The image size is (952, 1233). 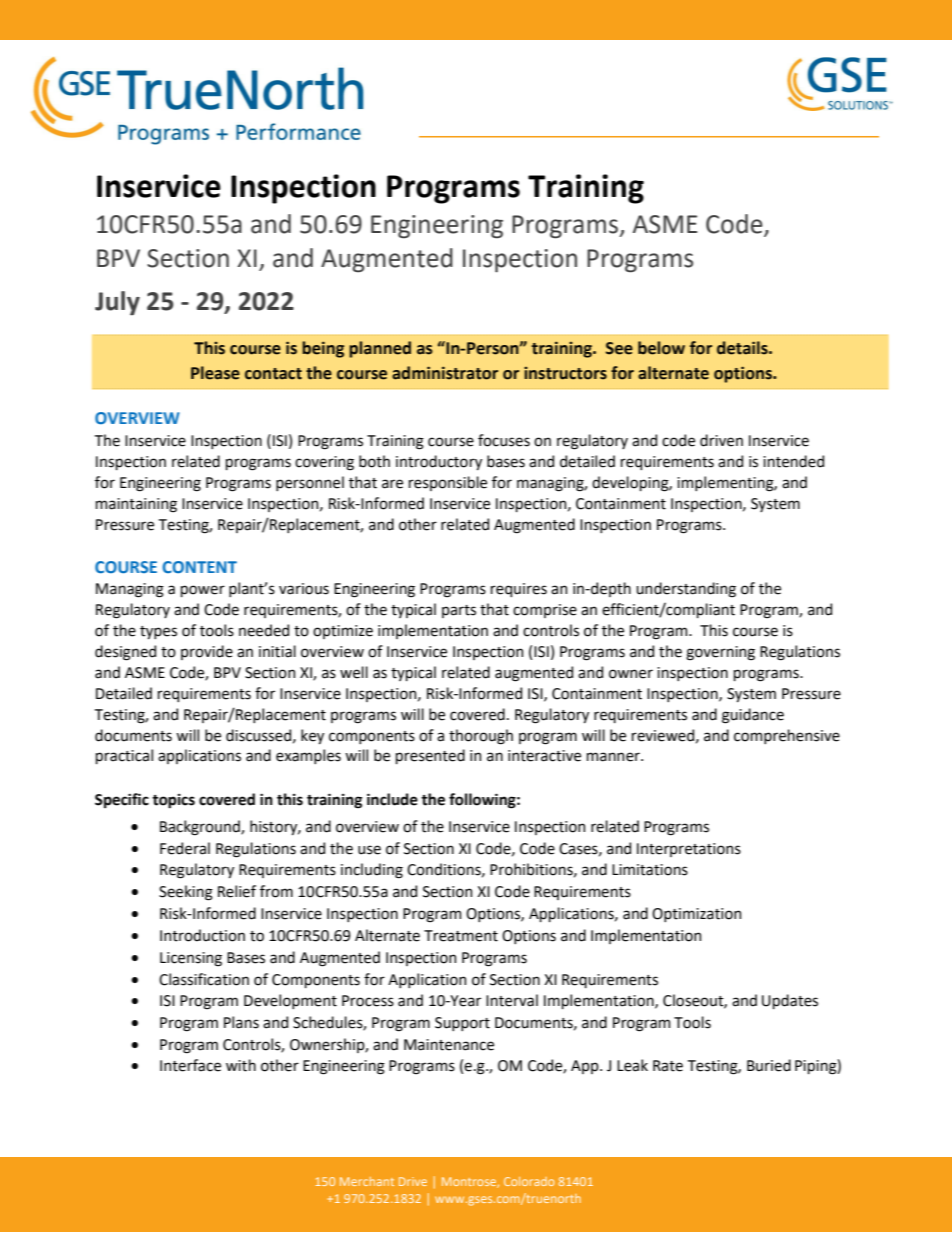 What do you see at coordinates (459, 611) in the document?
I see `parts` at bounding box center [459, 611].
